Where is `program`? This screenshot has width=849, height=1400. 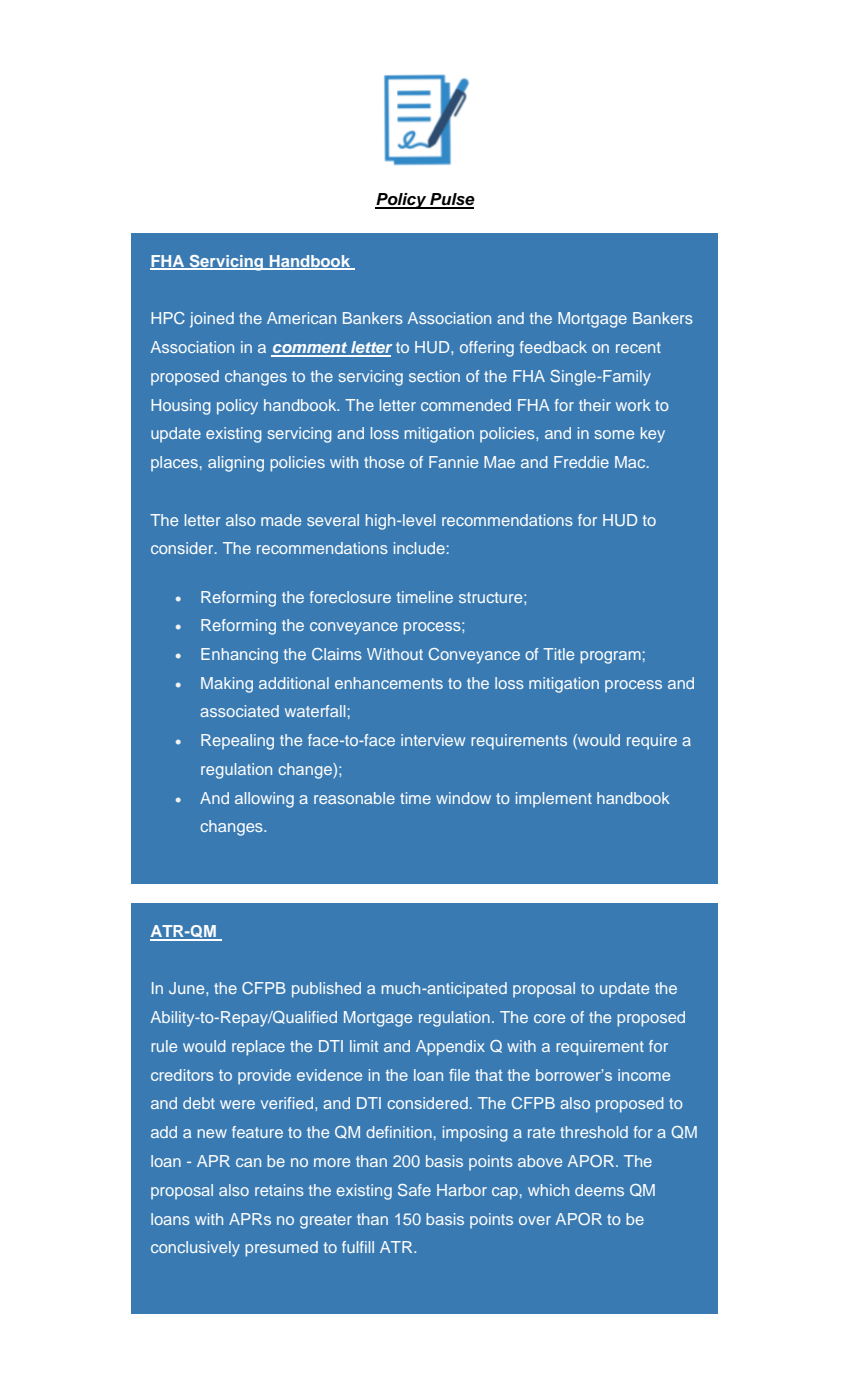
program is located at coordinates (610, 657).
